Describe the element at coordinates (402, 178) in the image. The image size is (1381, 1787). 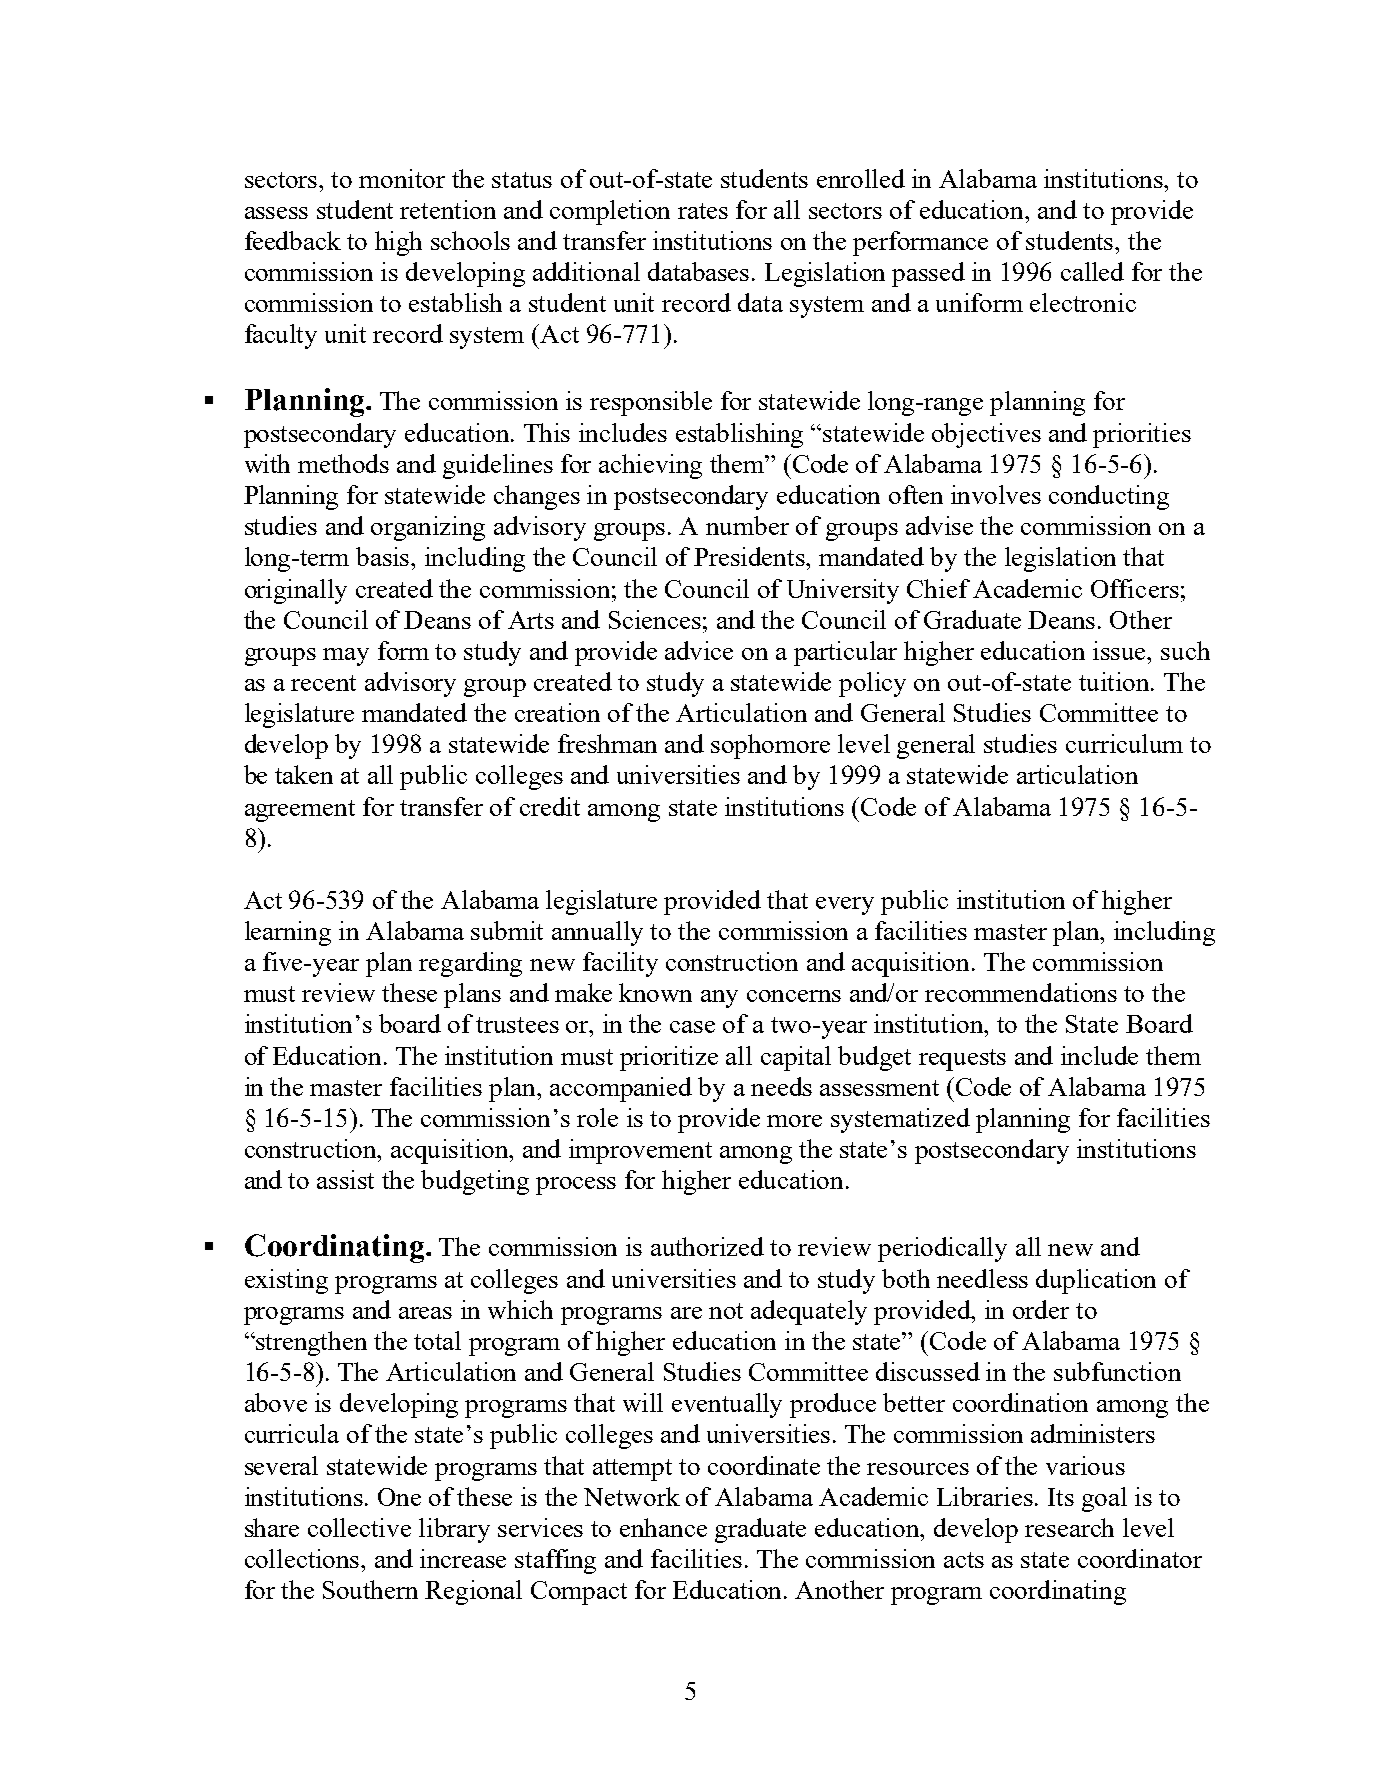
I see `monitor` at that location.
